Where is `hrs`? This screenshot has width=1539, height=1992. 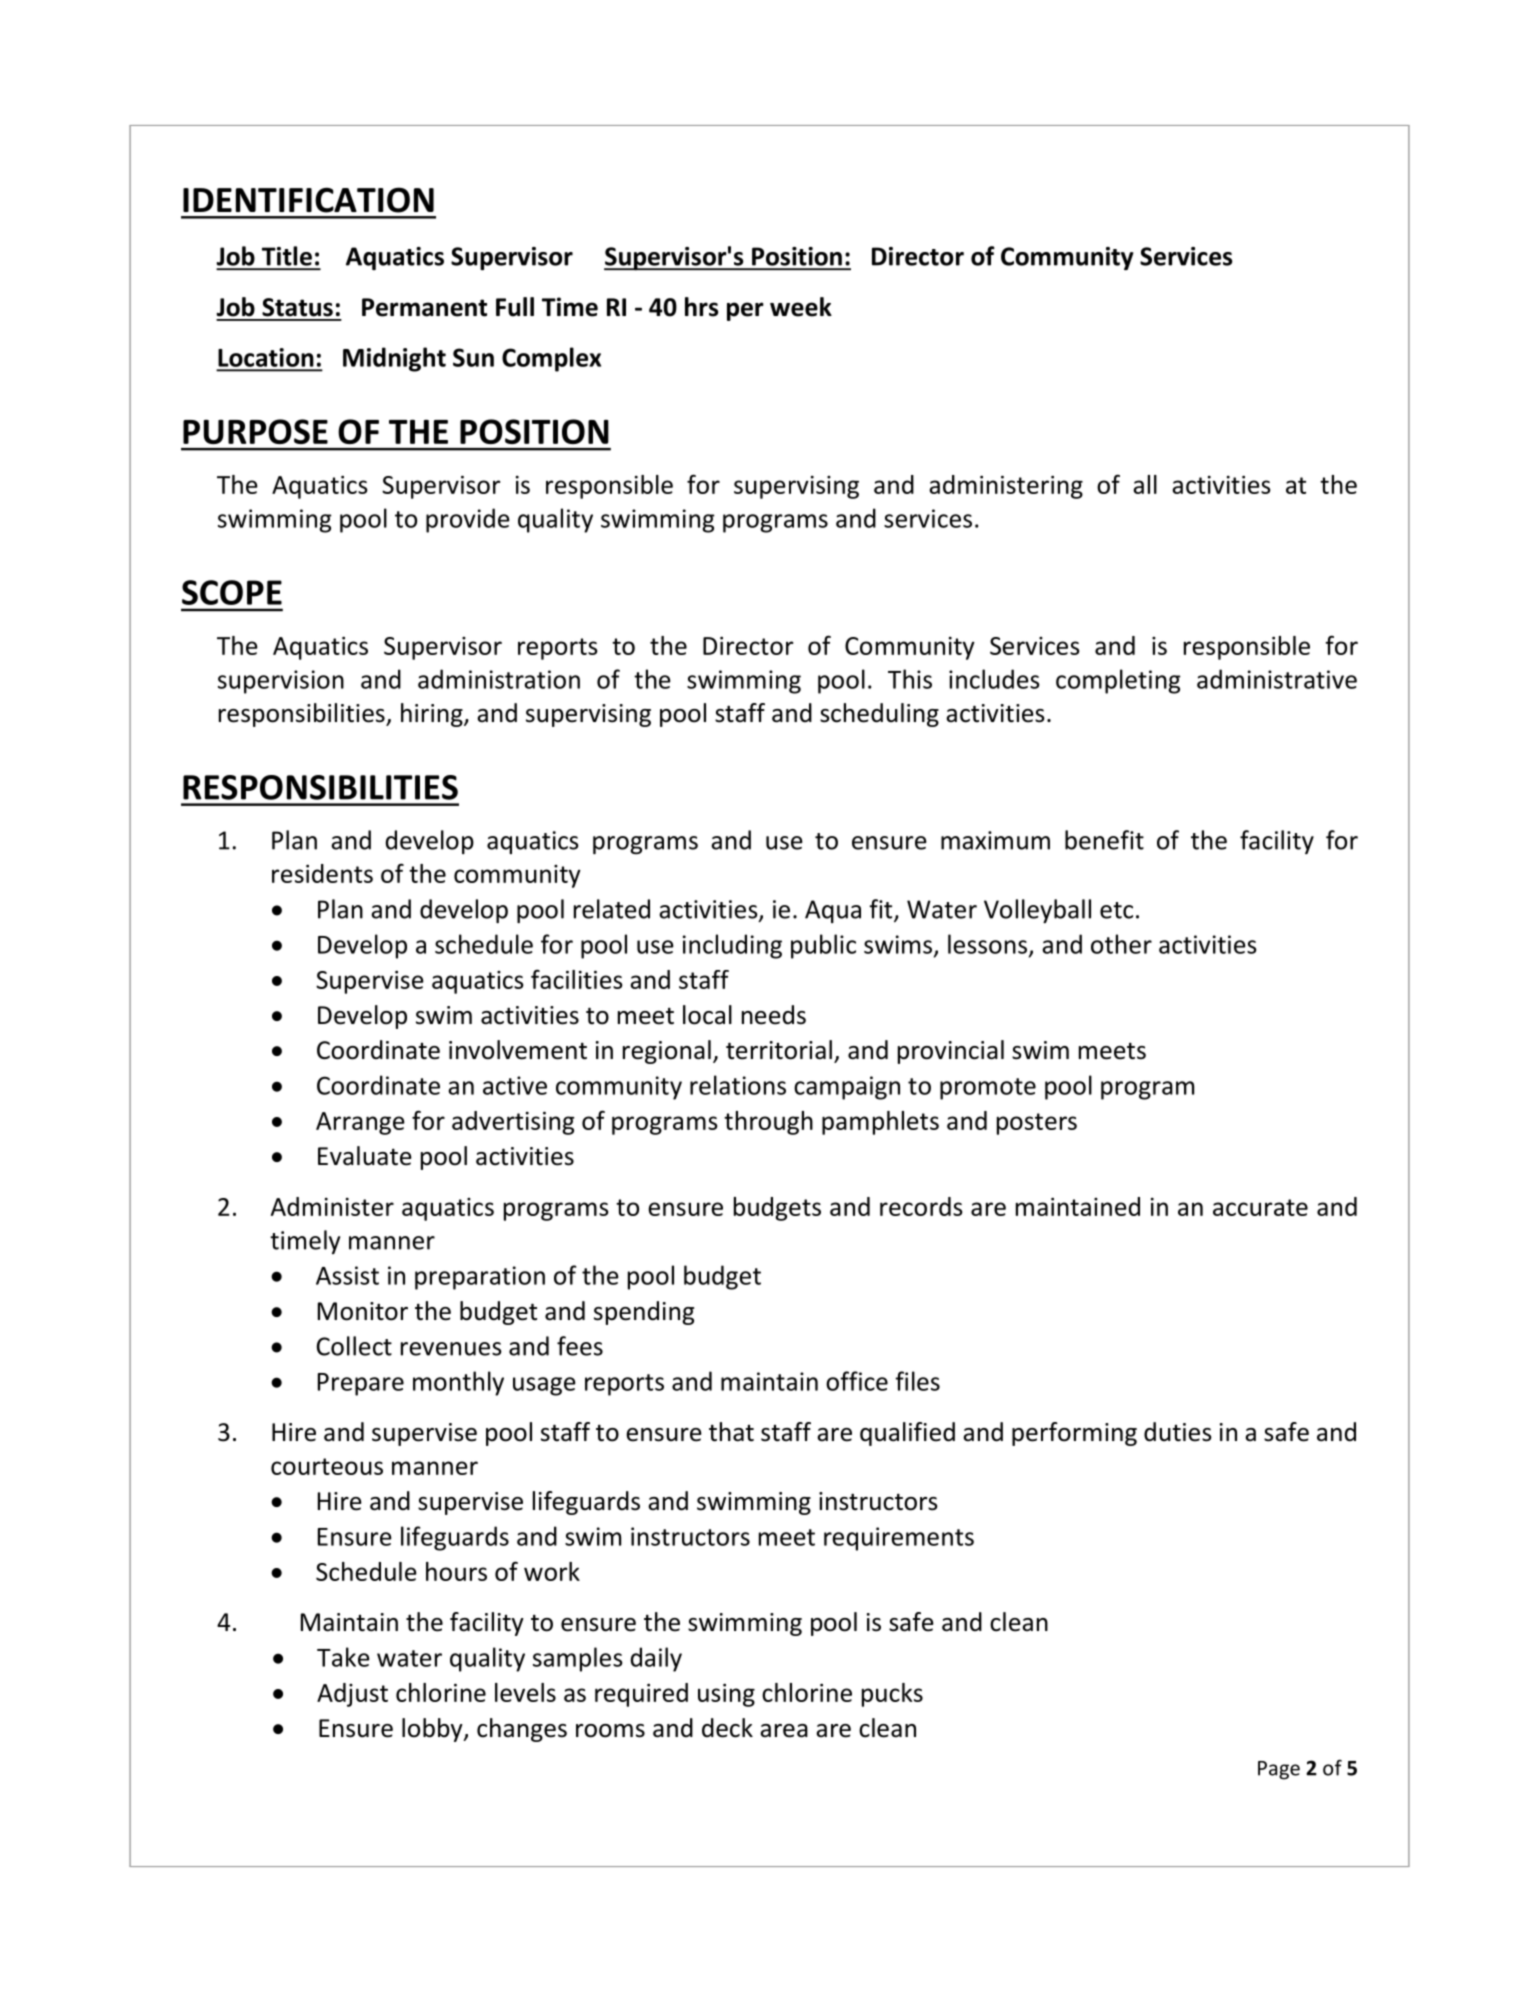 hrs is located at coordinates (701, 307).
